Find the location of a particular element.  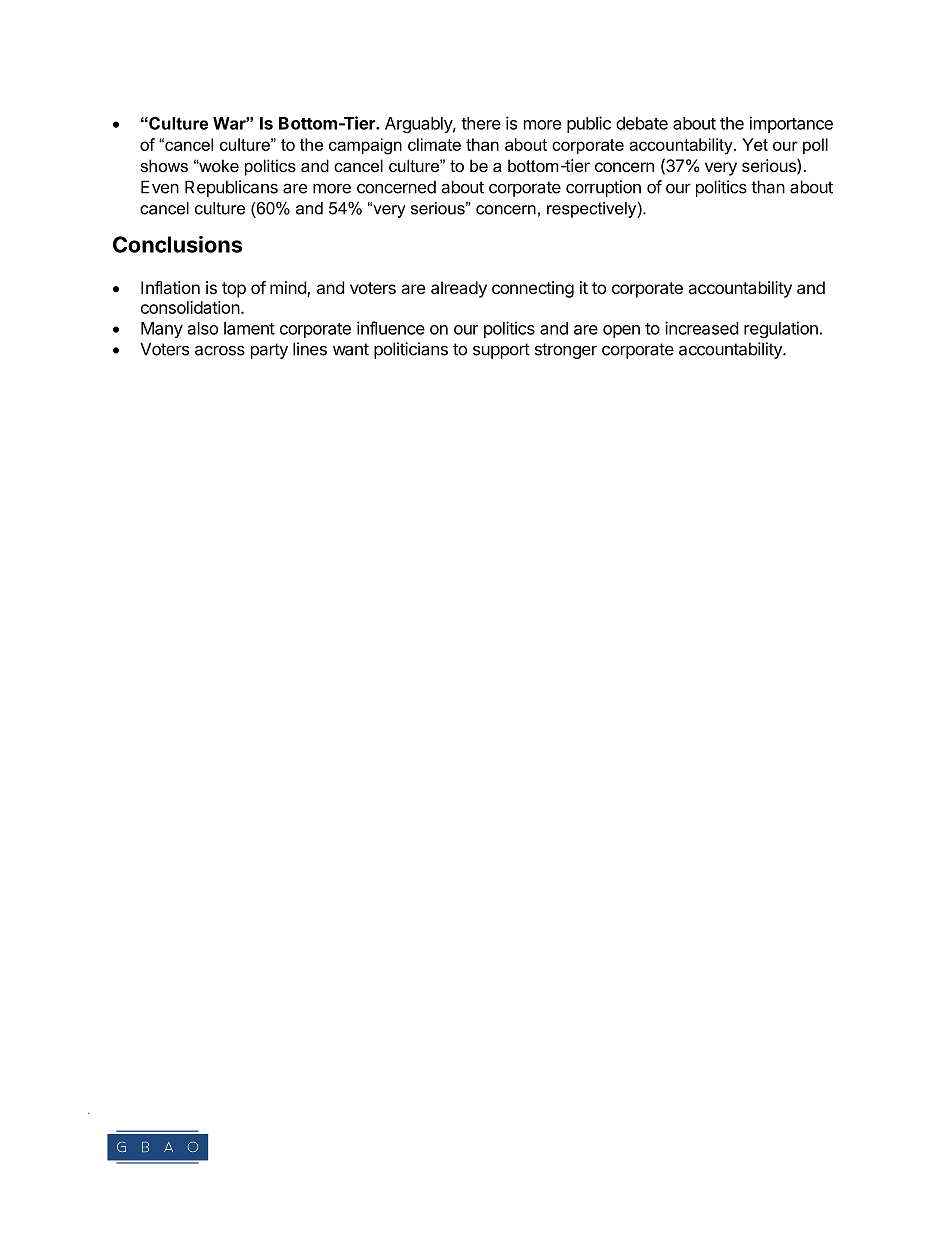

top is located at coordinates (234, 290).
